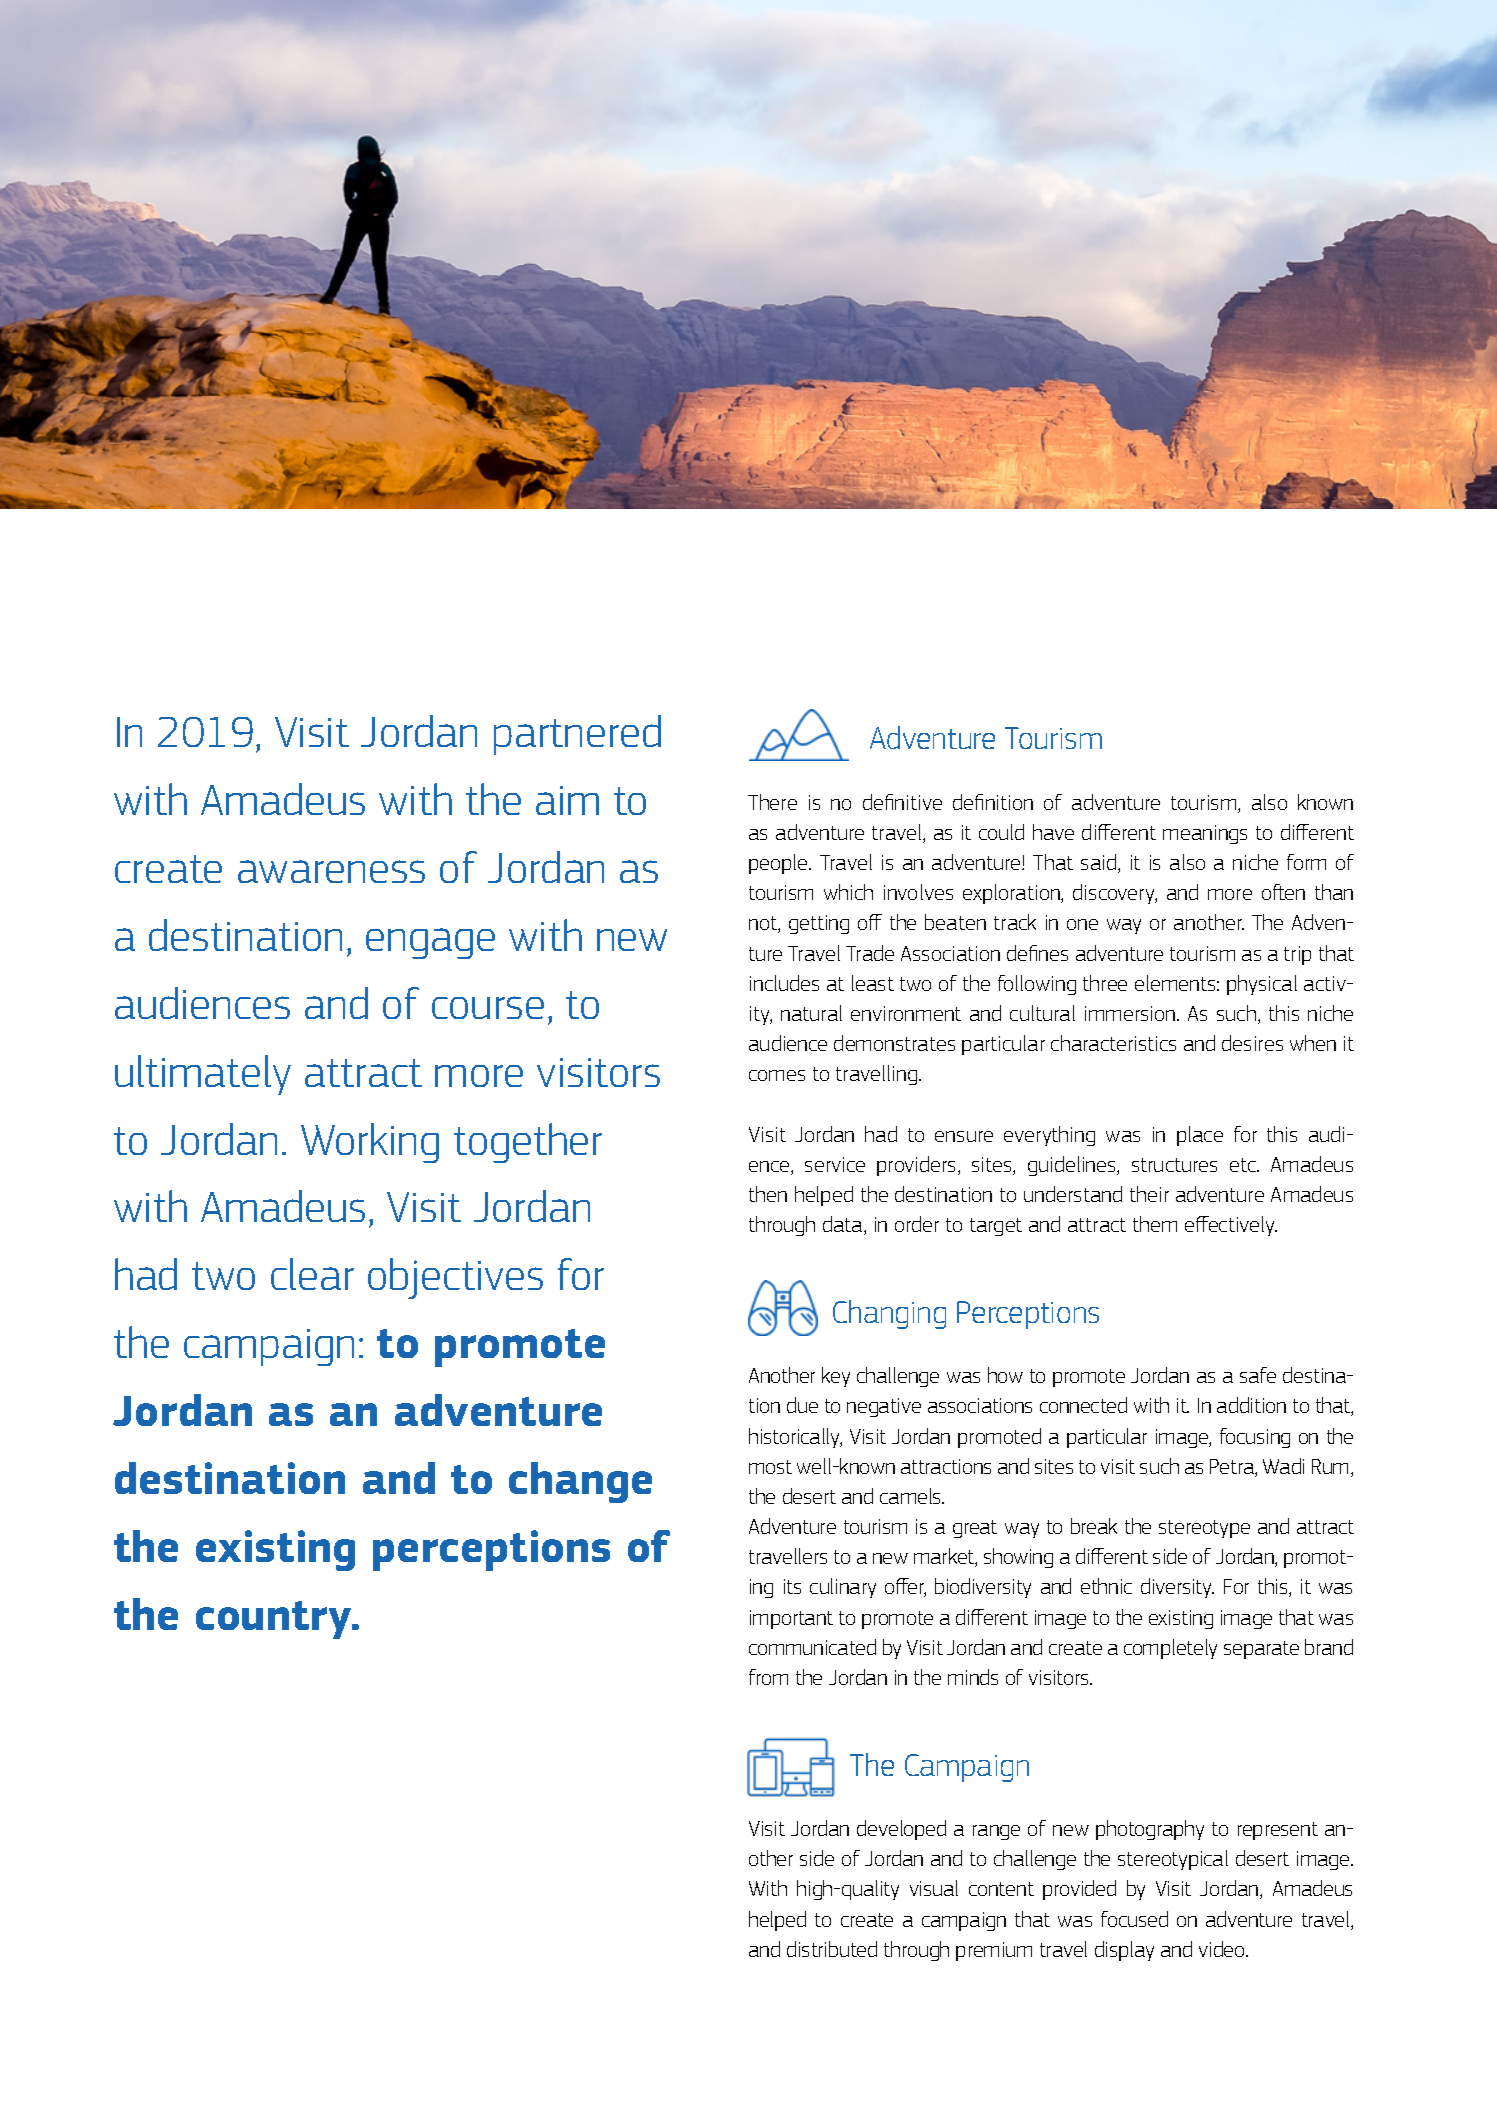 The height and width of the page is (2118, 1497). Describe the element at coordinates (1258, 1375) in the page. I see `safe` at that location.
